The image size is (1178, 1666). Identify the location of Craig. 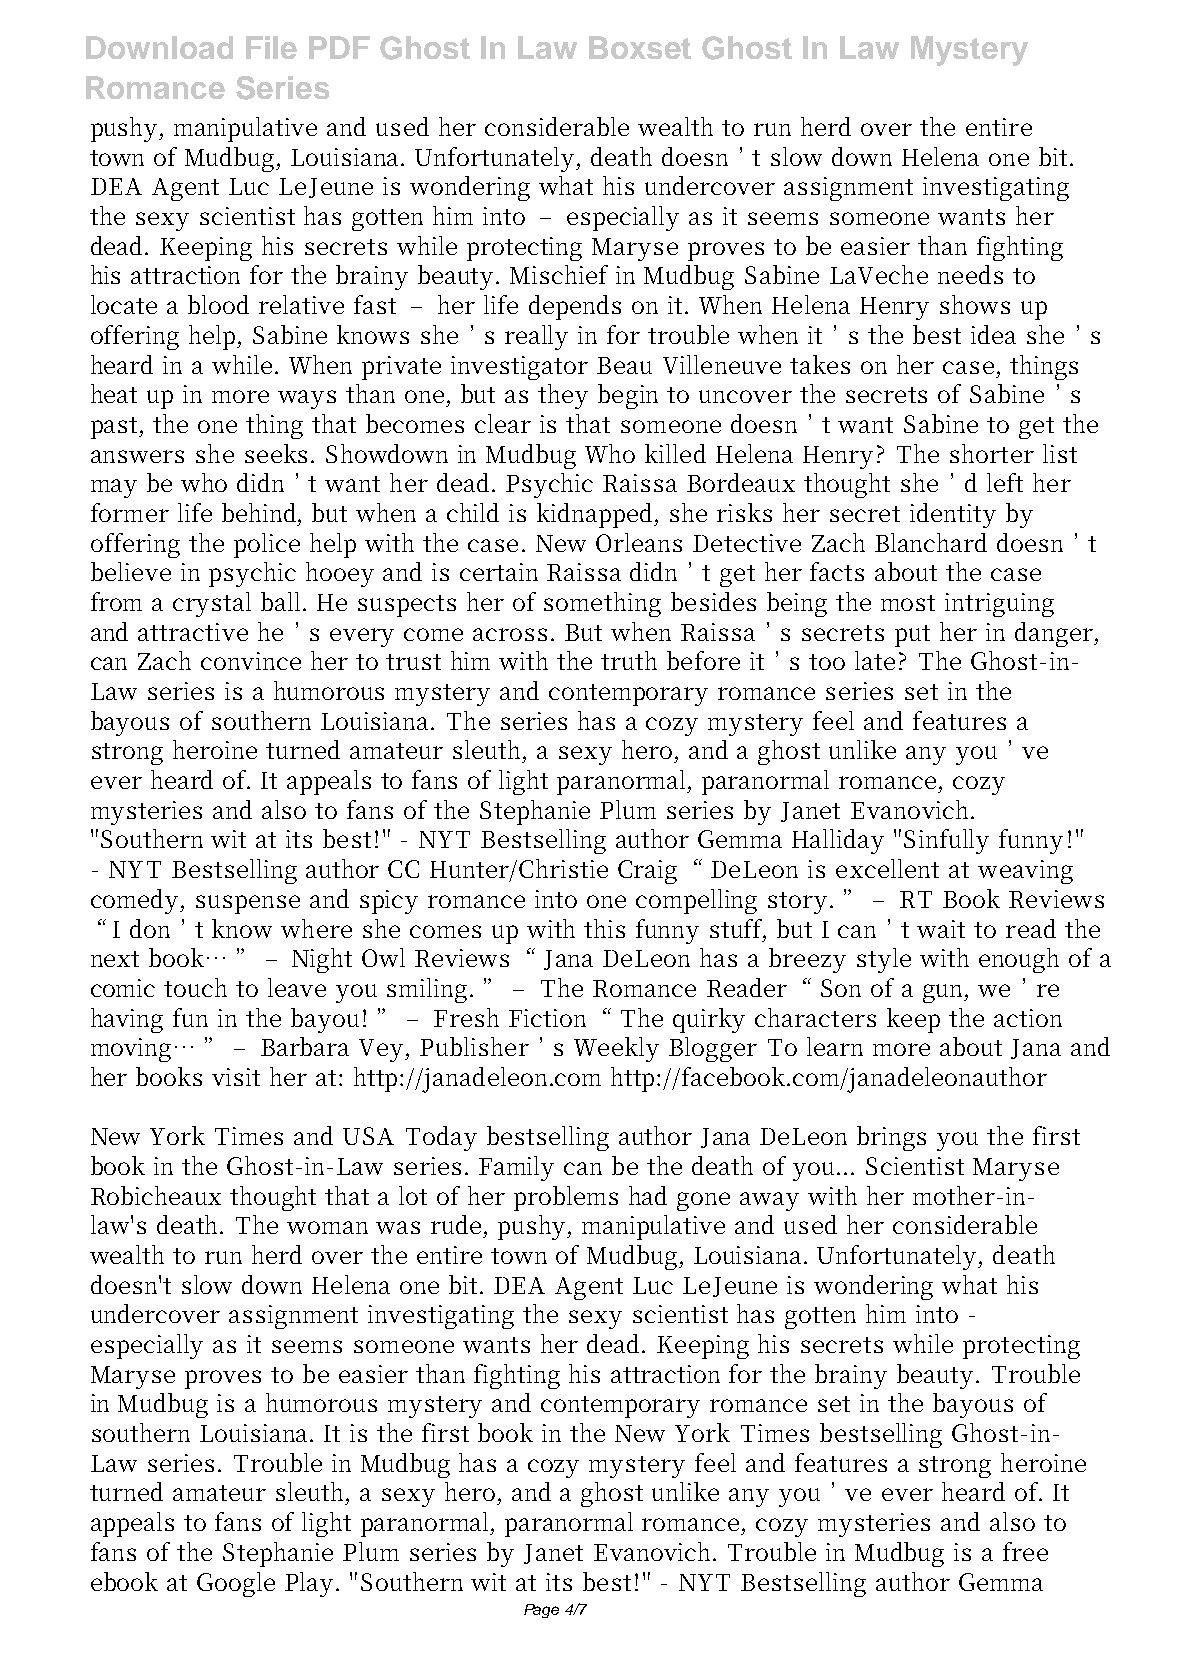
(647, 872).
